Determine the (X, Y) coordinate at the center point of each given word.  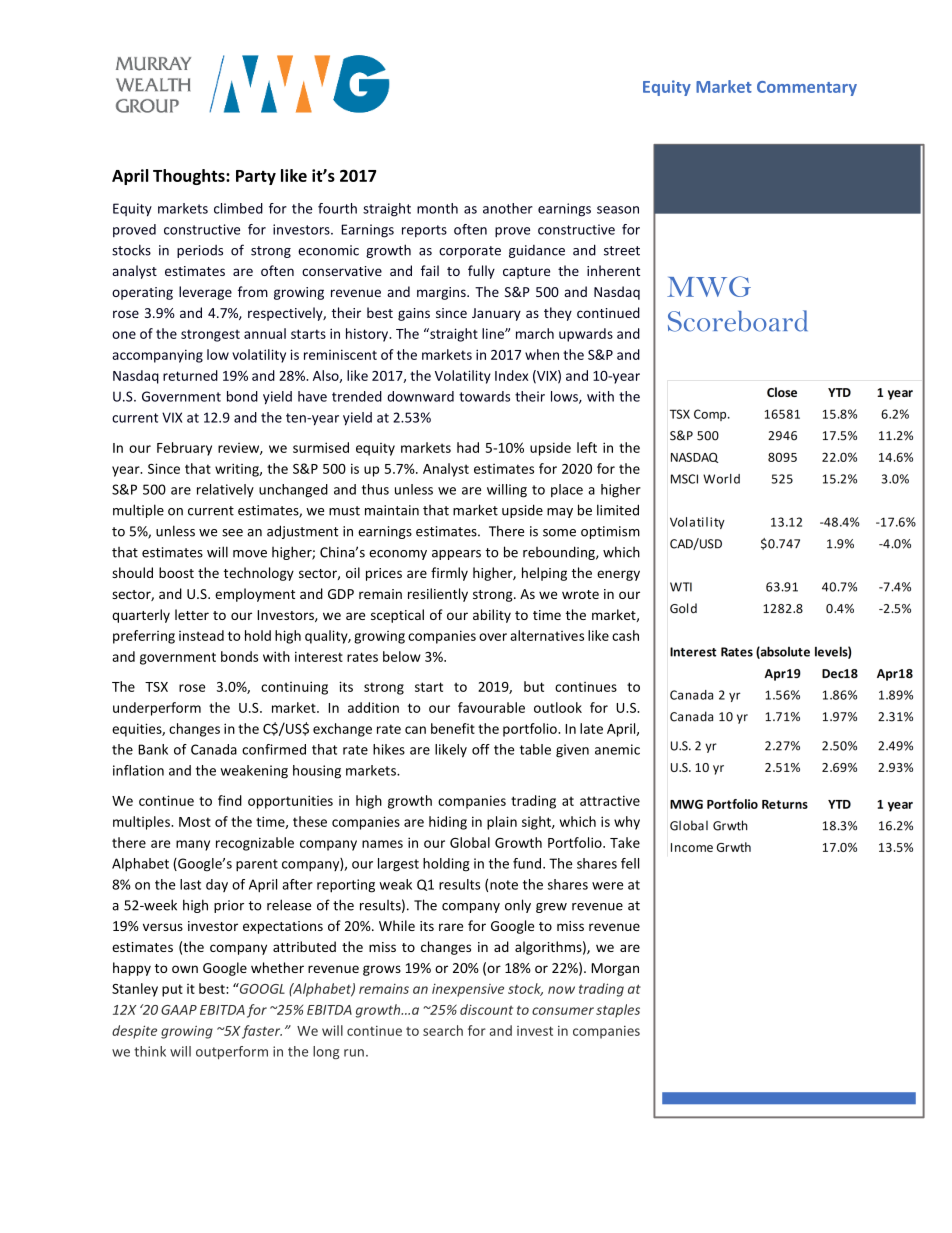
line (494, 333)
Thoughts (190, 177)
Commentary (807, 88)
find (230, 800)
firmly (449, 574)
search (443, 1030)
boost (176, 572)
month (437, 208)
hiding (448, 823)
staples (618, 1011)
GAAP (179, 1010)
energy (618, 575)
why (627, 823)
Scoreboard (738, 321)
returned (190, 375)
